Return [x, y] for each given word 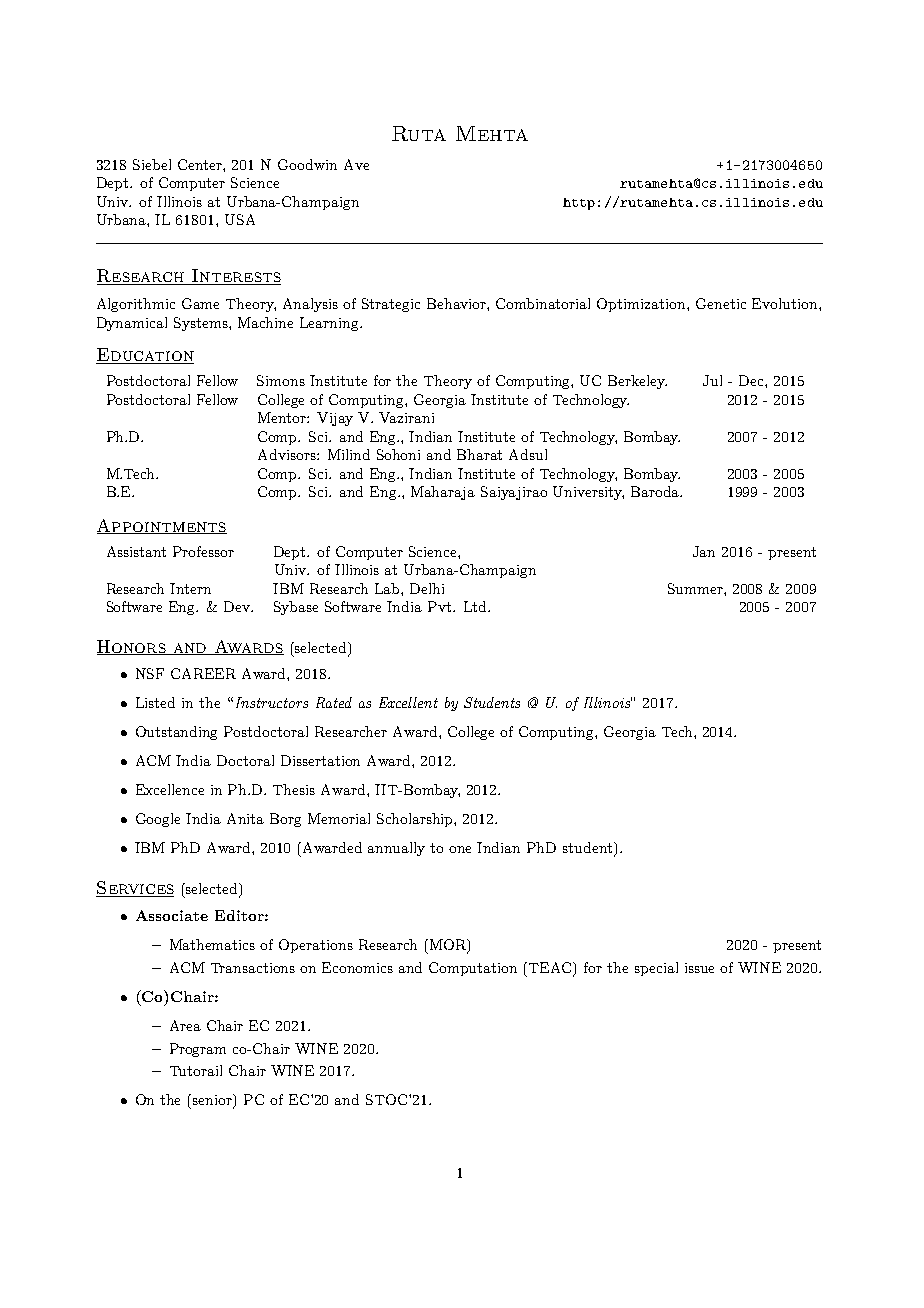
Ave [356, 164]
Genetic [721, 303]
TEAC [552, 969]
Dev [238, 606]
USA [240, 219]
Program [198, 1050]
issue [699, 968]
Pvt [441, 606]
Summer [696, 588]
